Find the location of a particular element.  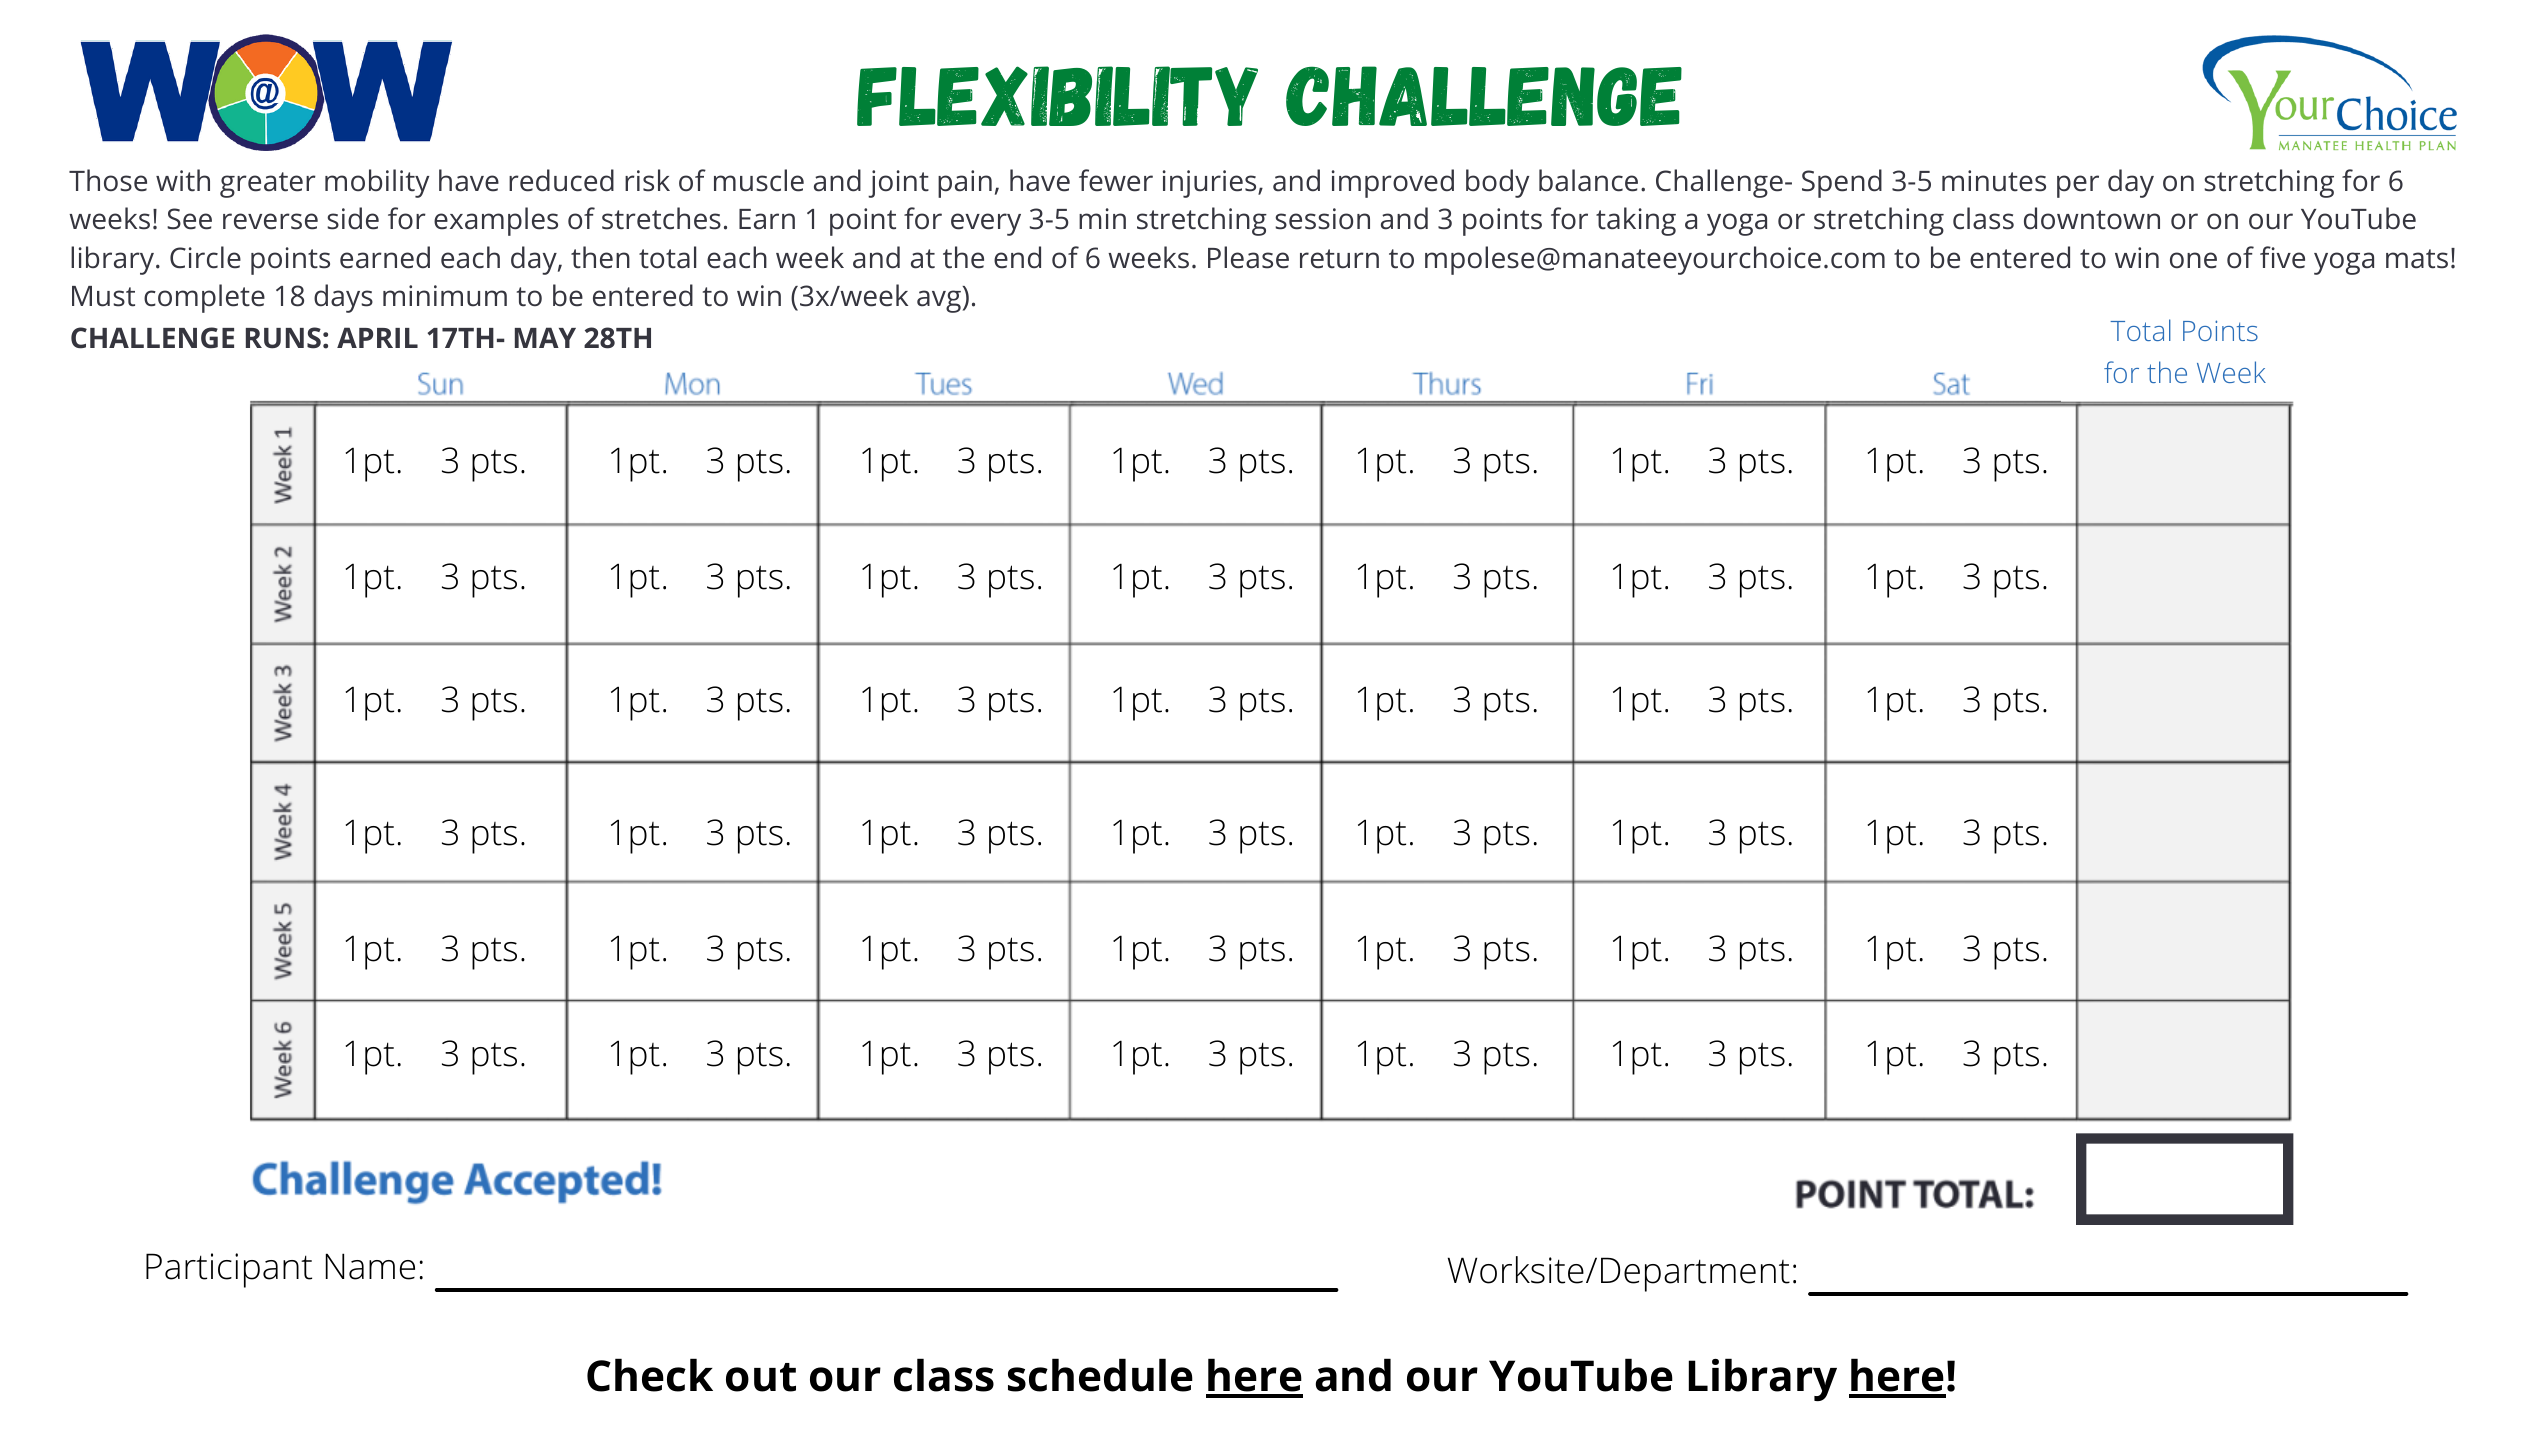

APRIL is located at coordinates (377, 337).
